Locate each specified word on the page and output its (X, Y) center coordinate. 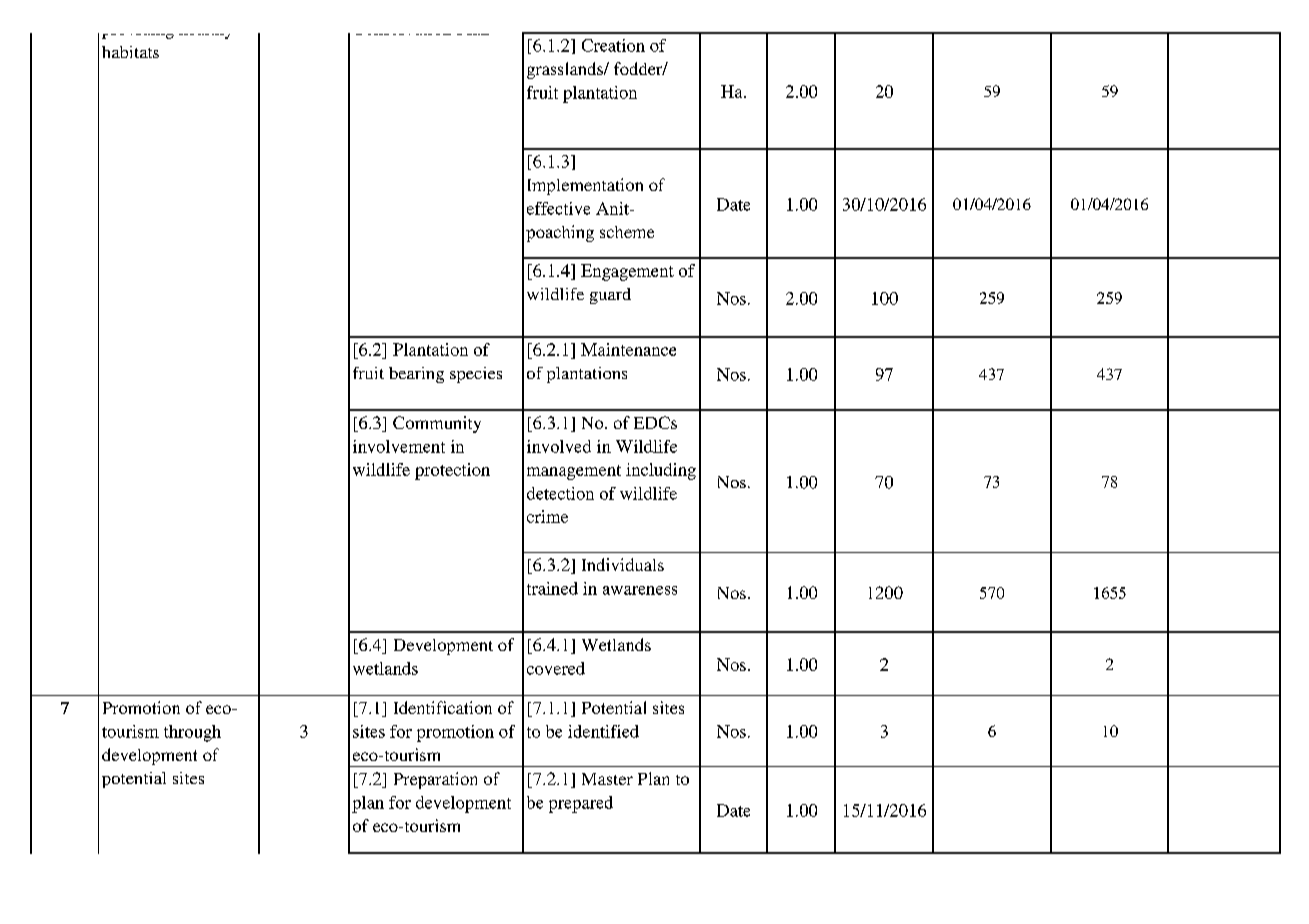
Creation (613, 45)
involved (559, 446)
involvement (399, 446)
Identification (443, 707)
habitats (130, 52)
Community (437, 424)
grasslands (566, 70)
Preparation (435, 780)
